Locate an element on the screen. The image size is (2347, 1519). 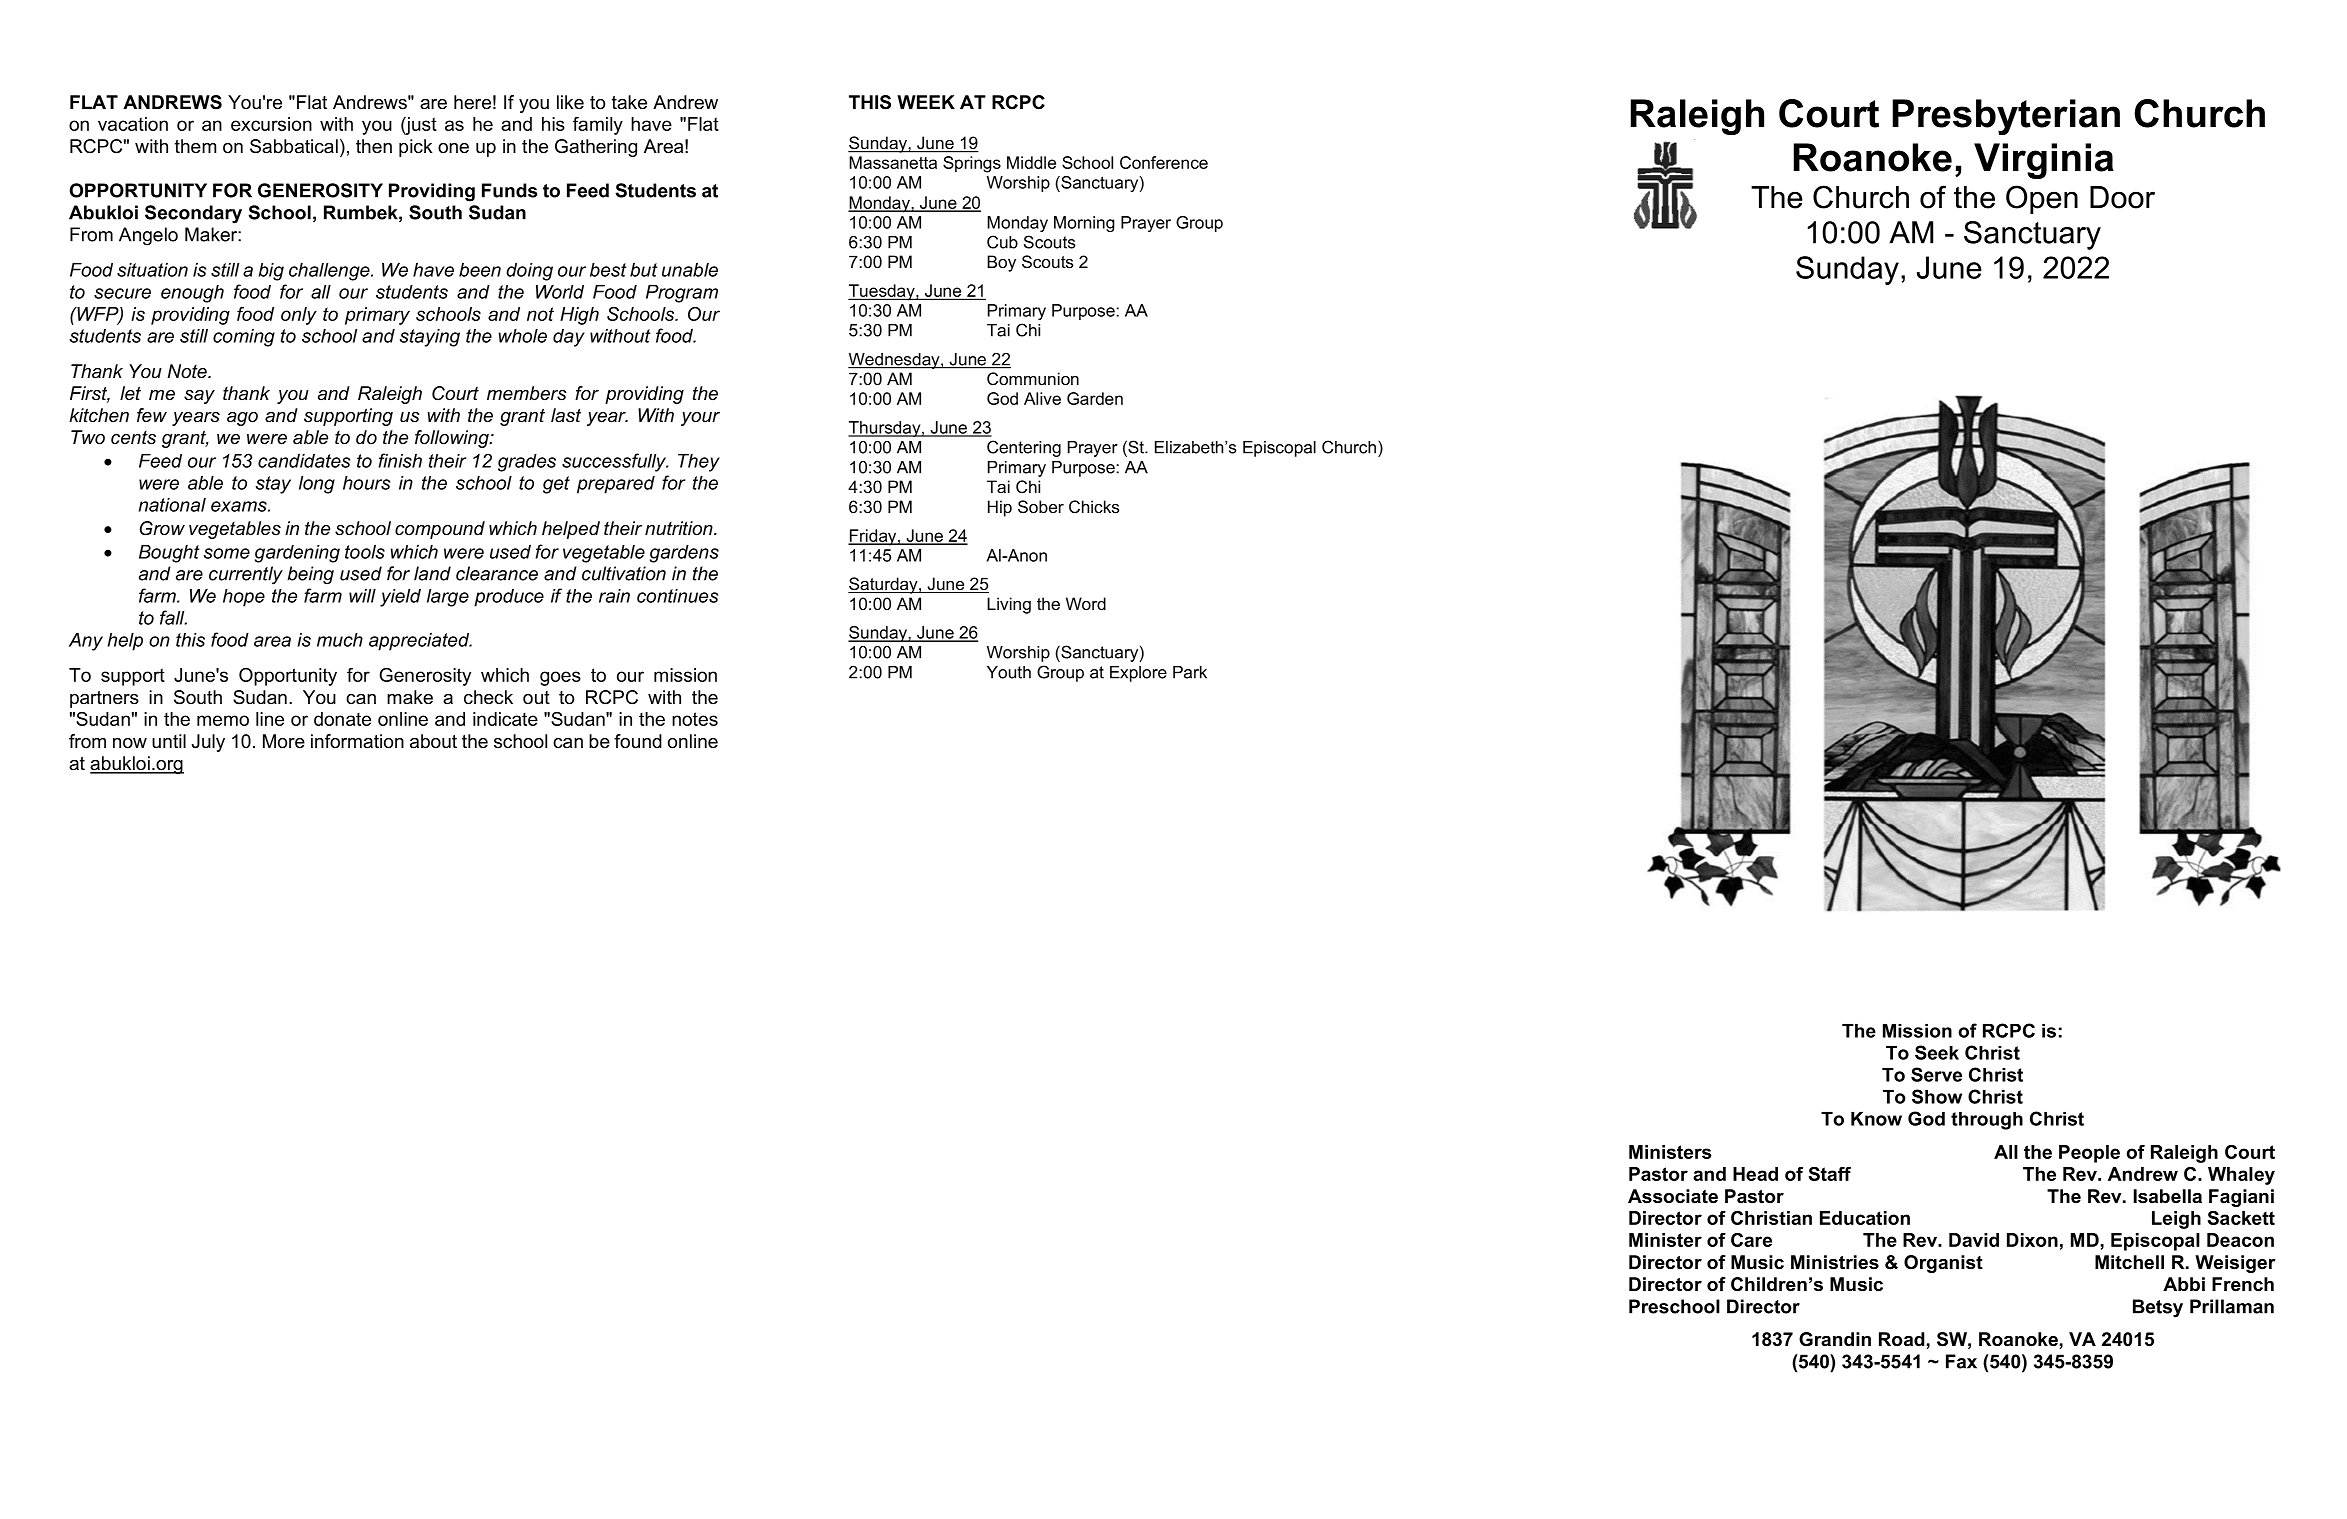
Presbyterian is located at coordinates (2006, 117).
